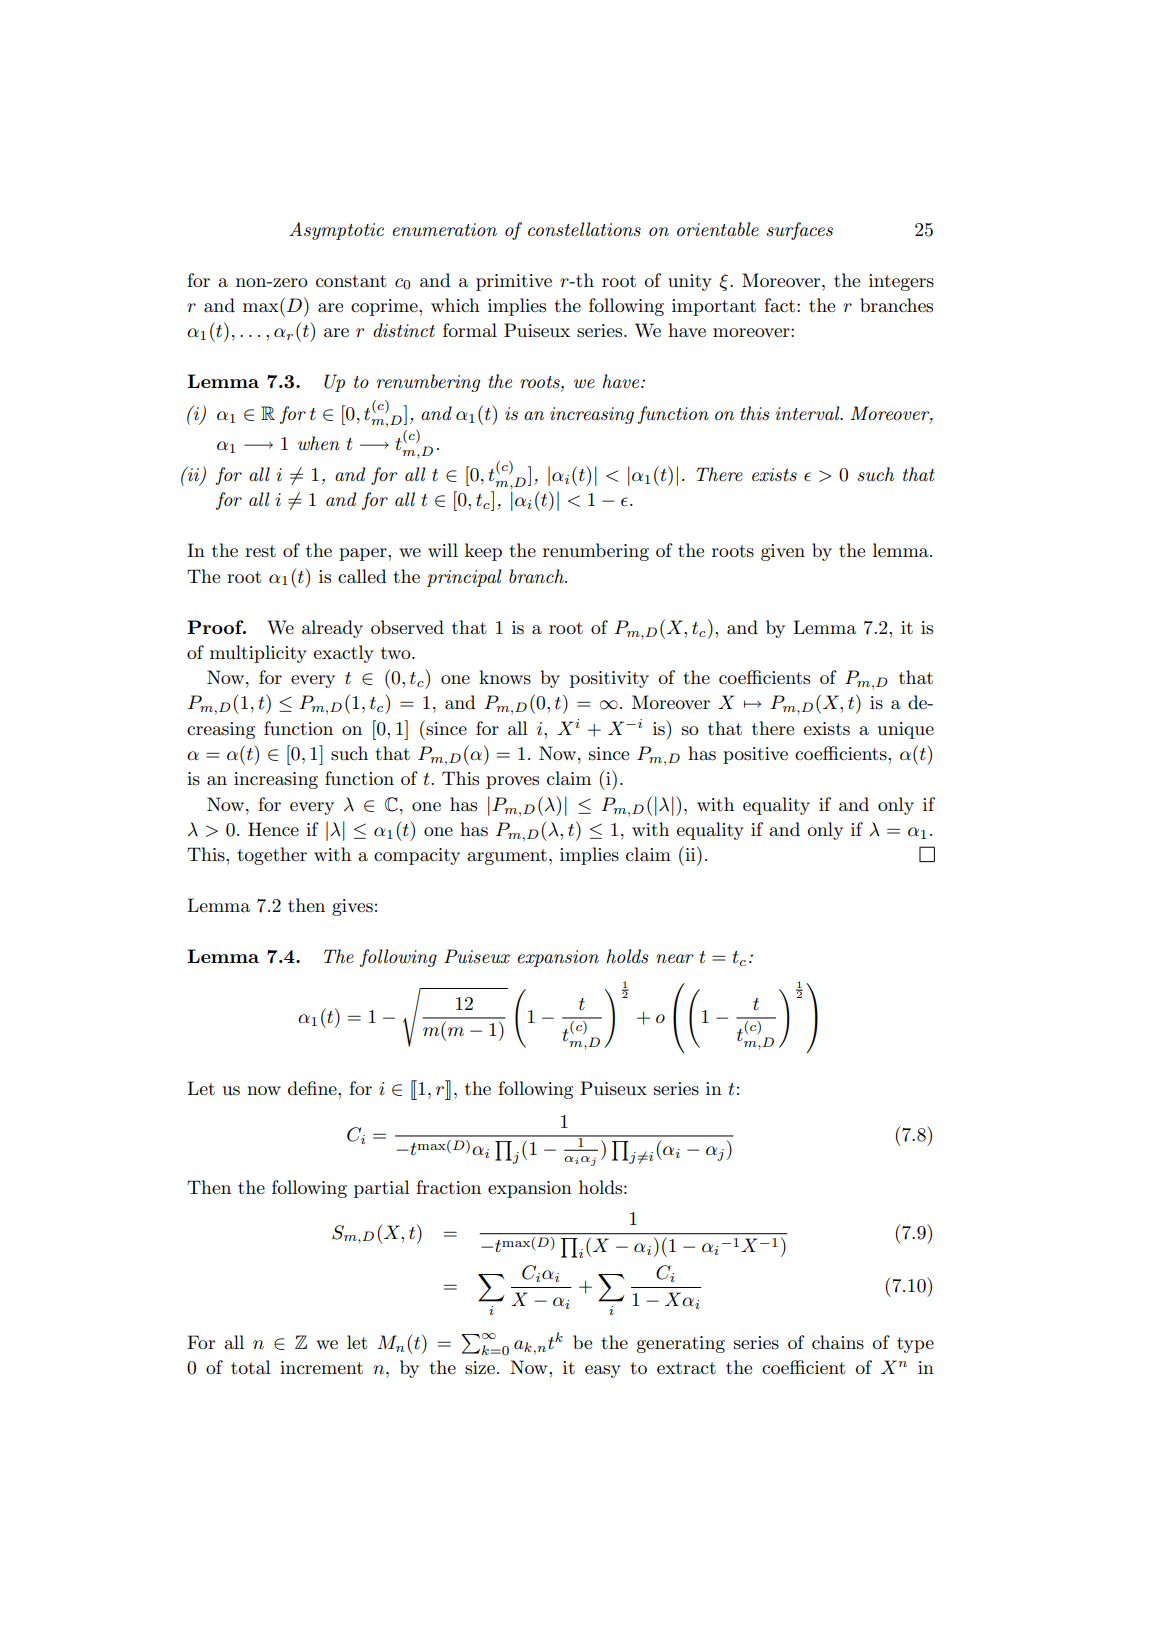 The width and height of the screenshot is (1162, 1644). What do you see at coordinates (799, 231) in the screenshot?
I see `surfaces` at bounding box center [799, 231].
